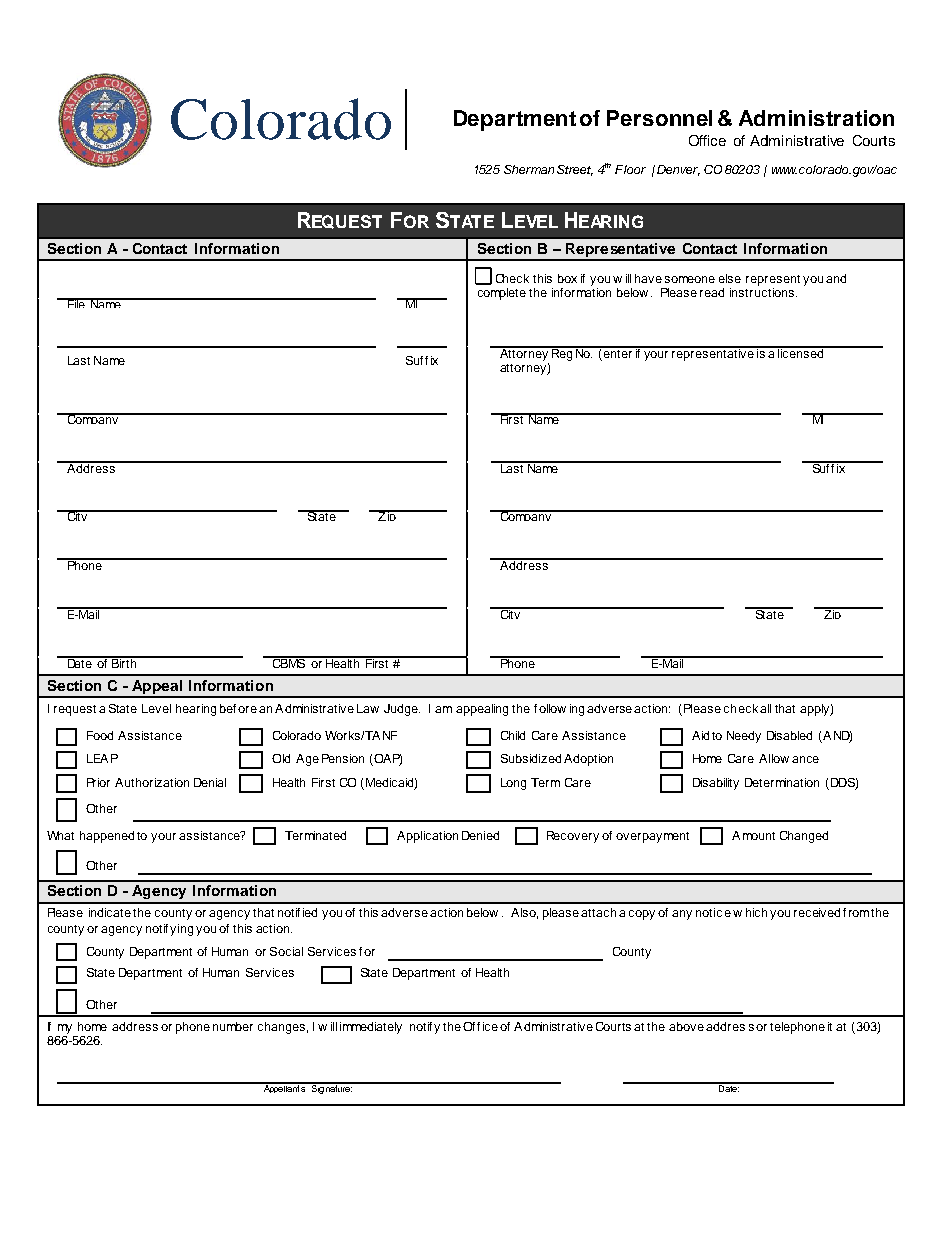 The height and width of the screenshot is (1233, 952). Describe the element at coordinates (816, 118) in the screenshot. I see `Administration` at that location.
